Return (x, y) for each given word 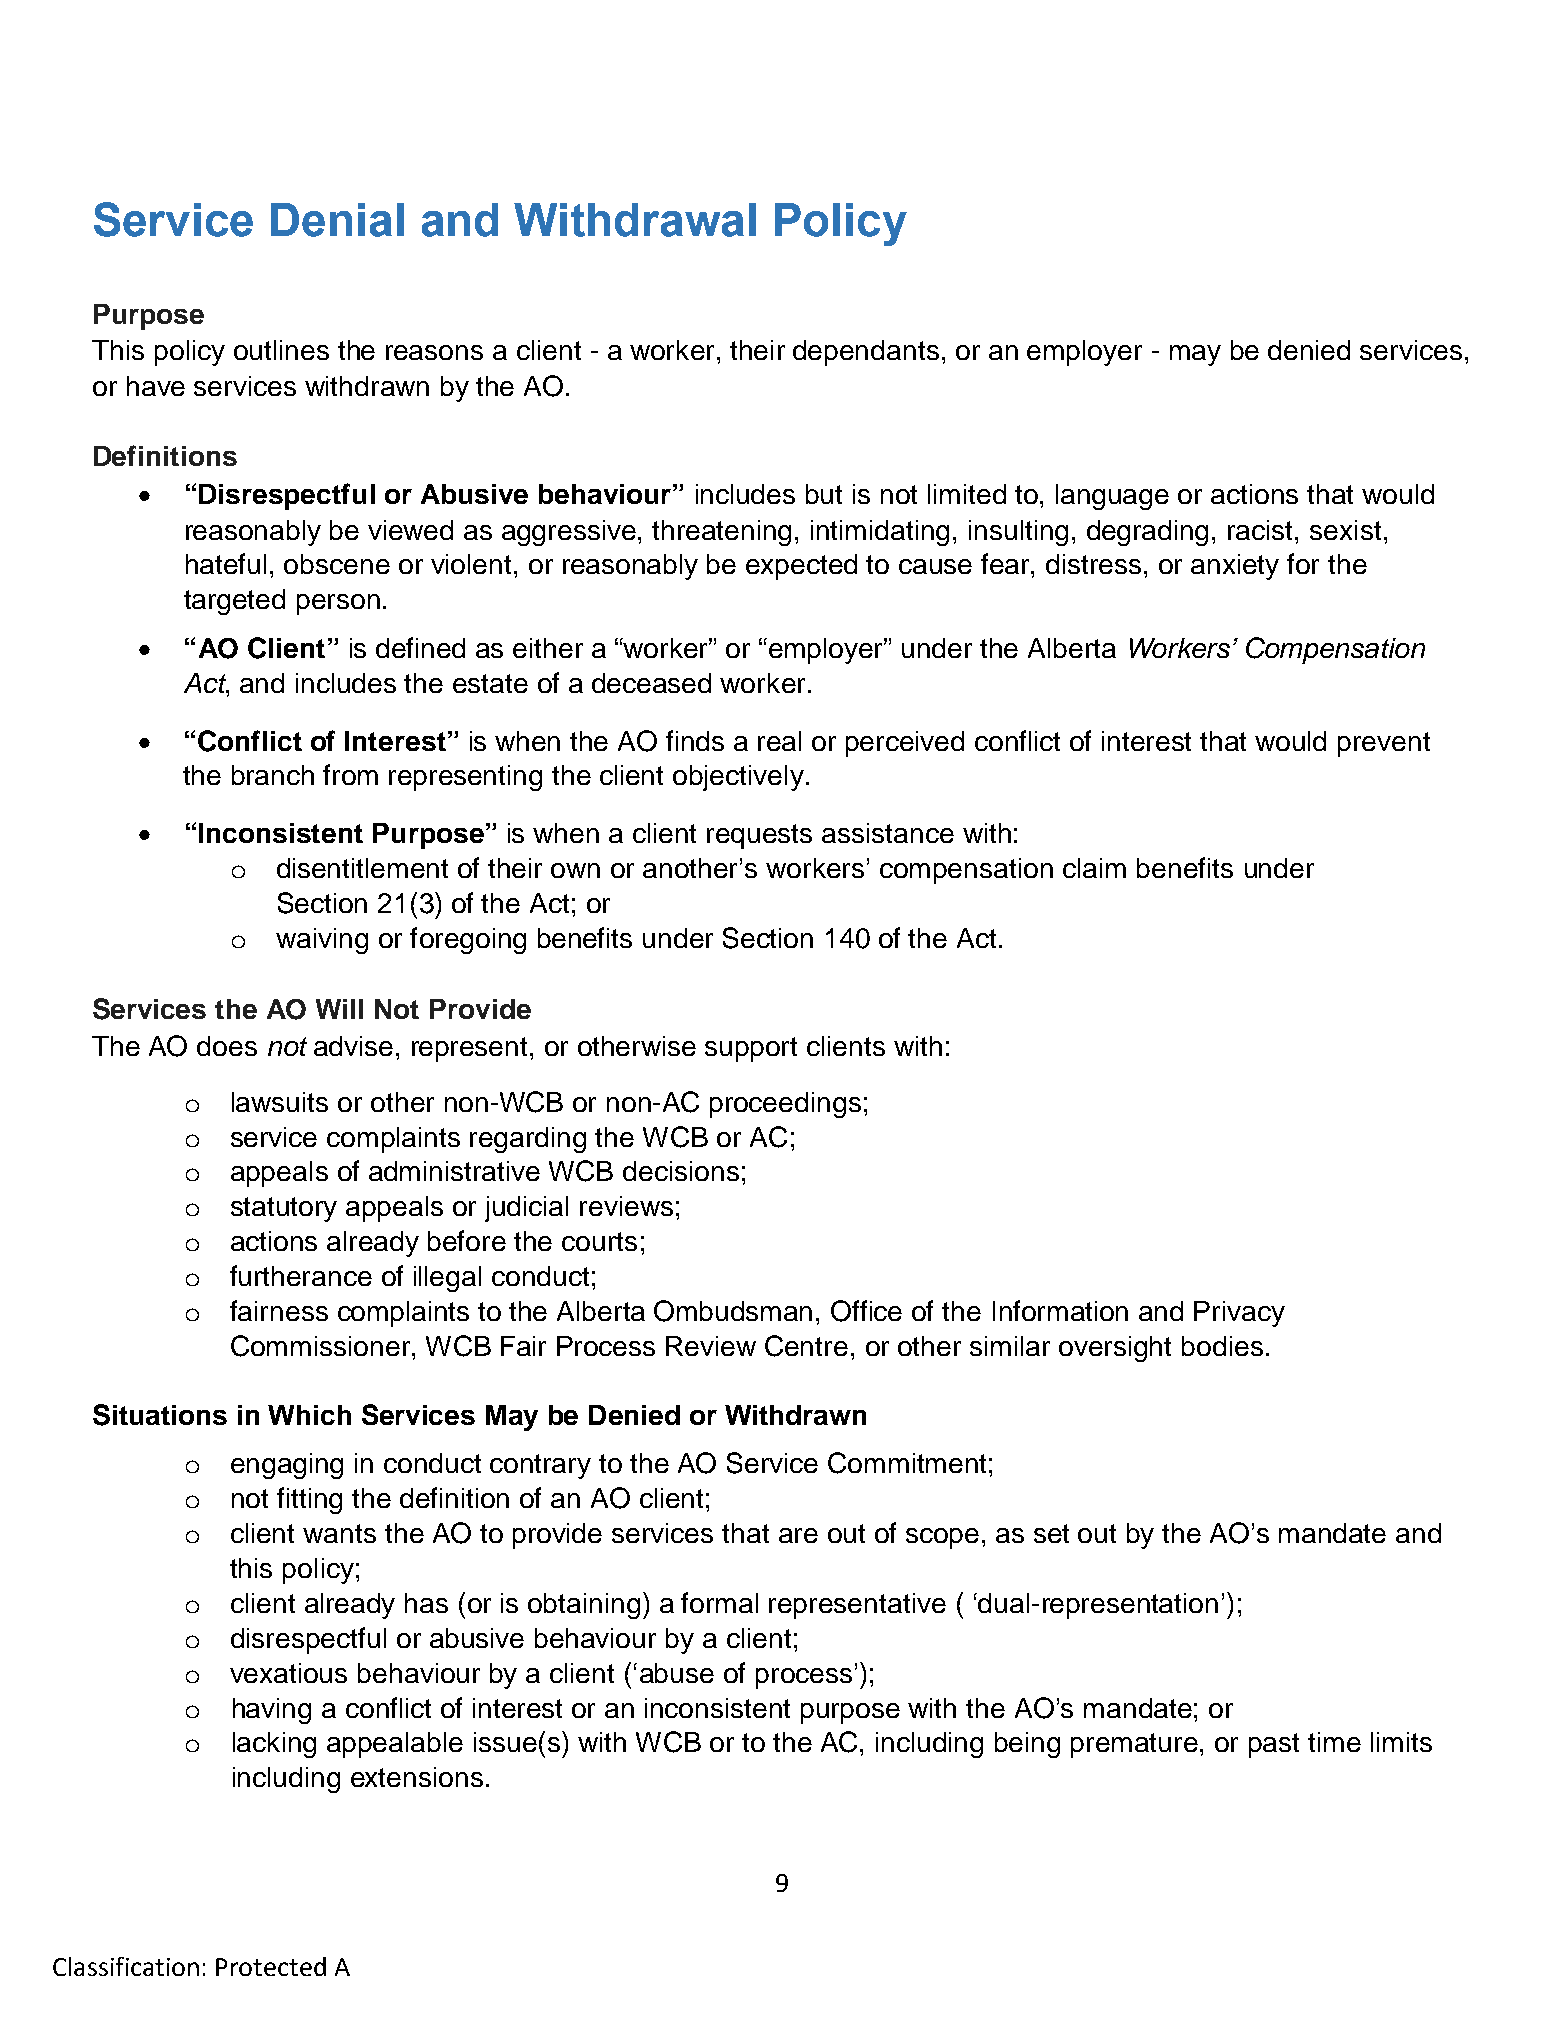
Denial (337, 220)
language (1112, 497)
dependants (866, 353)
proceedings (785, 1105)
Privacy (1239, 1314)
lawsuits (280, 1102)
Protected (271, 1966)
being (1027, 1745)
